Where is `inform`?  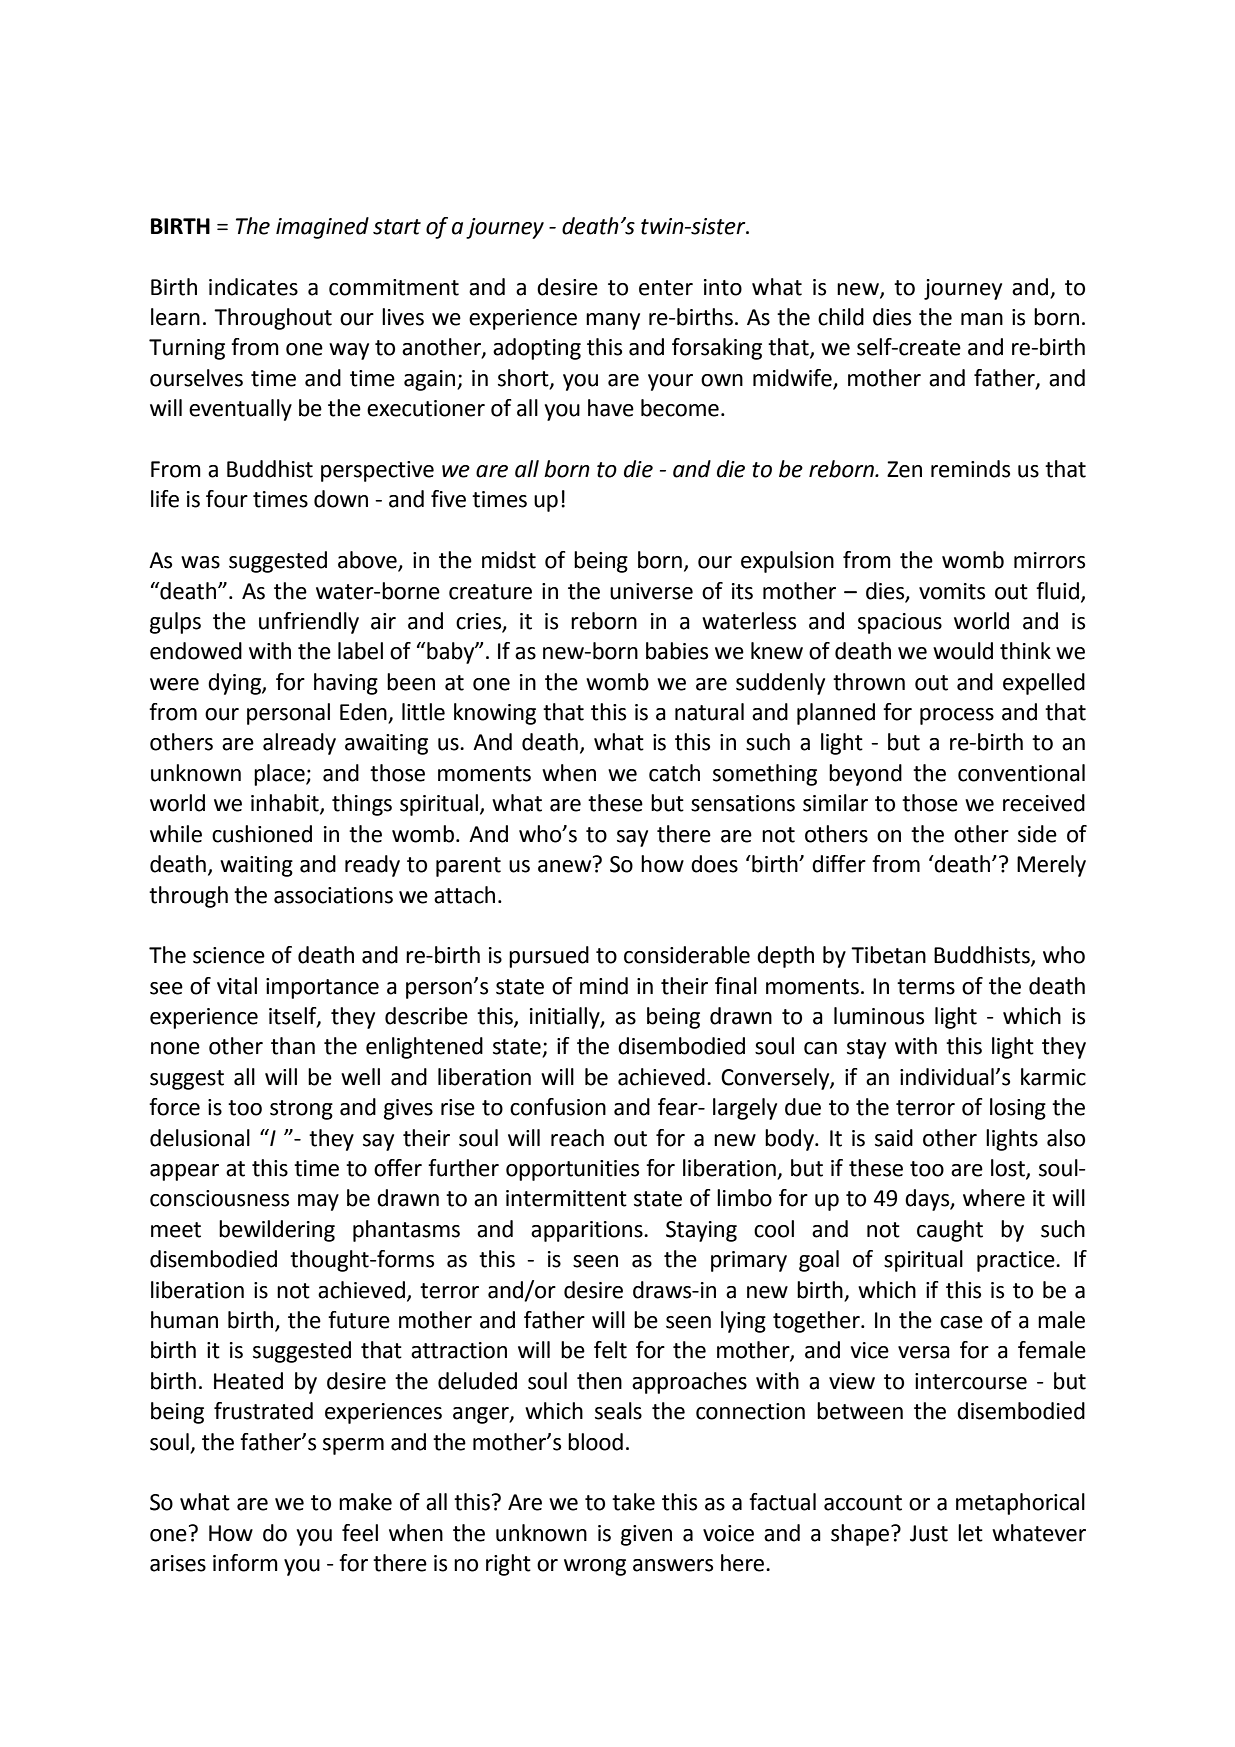 inform is located at coordinates (245, 1563).
